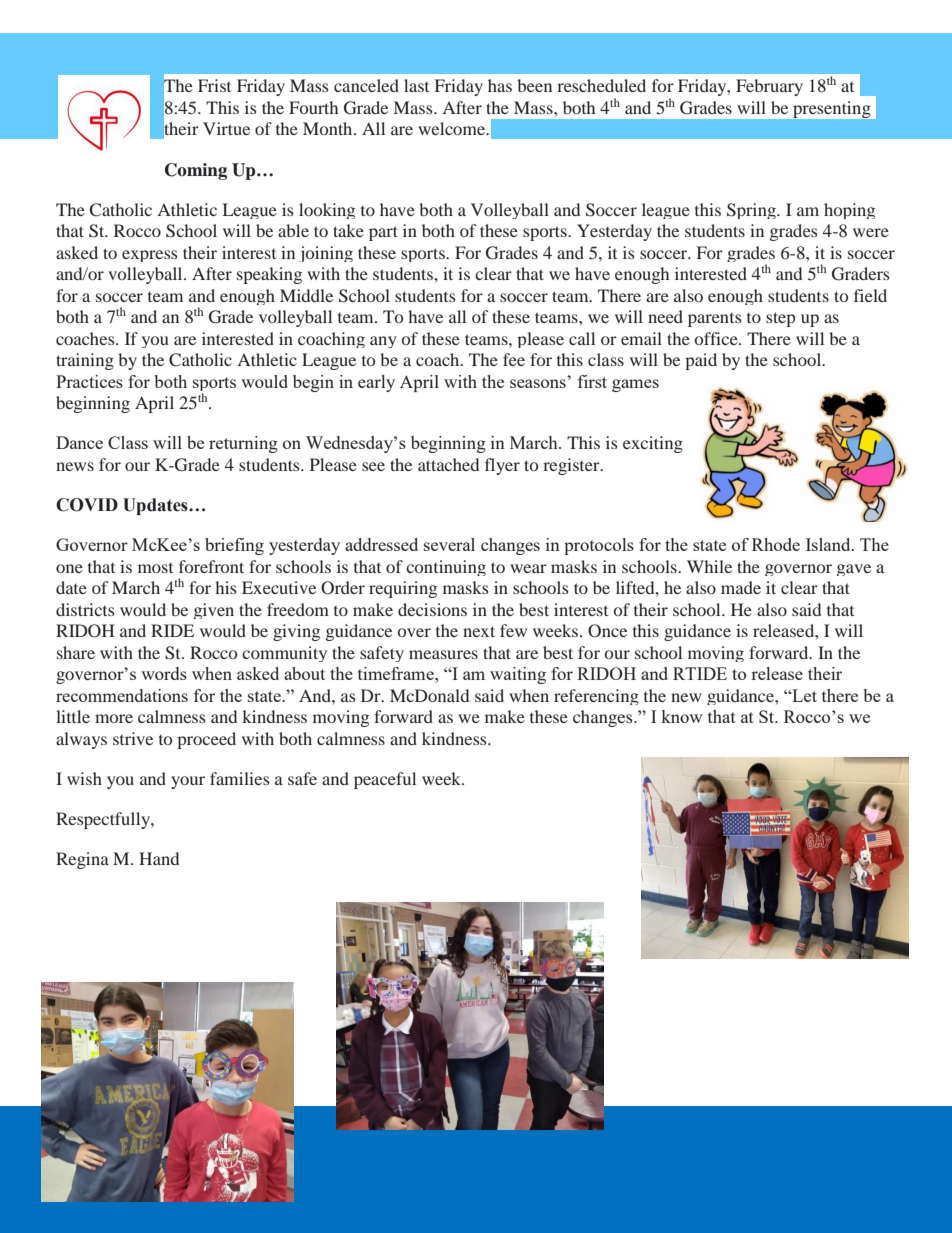 This page has width=952, height=1233. I want to click on news, so click(75, 466).
